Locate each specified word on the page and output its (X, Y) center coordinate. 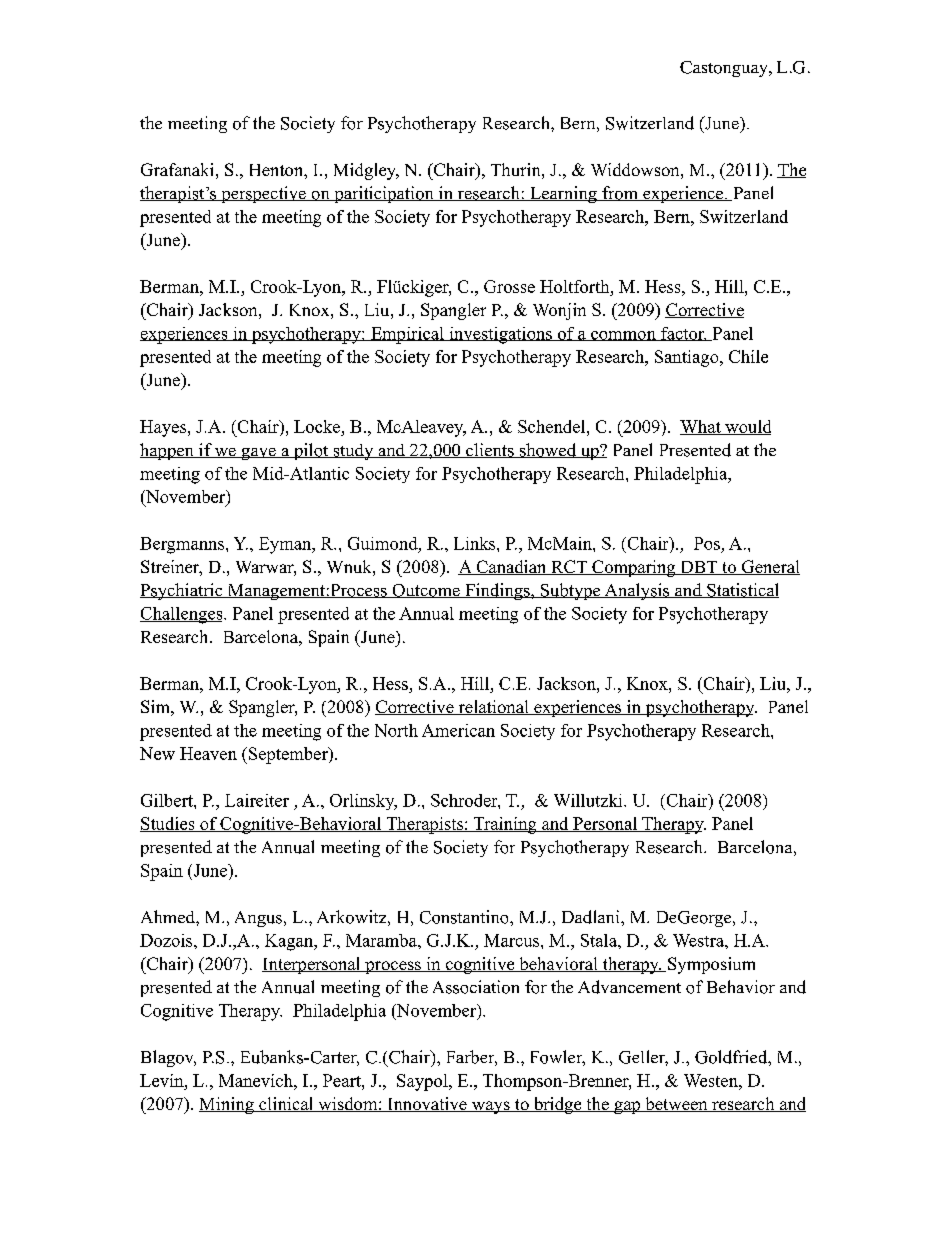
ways (490, 1107)
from (620, 193)
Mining (227, 1105)
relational (493, 707)
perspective (263, 194)
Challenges (182, 615)
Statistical (742, 590)
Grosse (509, 286)
